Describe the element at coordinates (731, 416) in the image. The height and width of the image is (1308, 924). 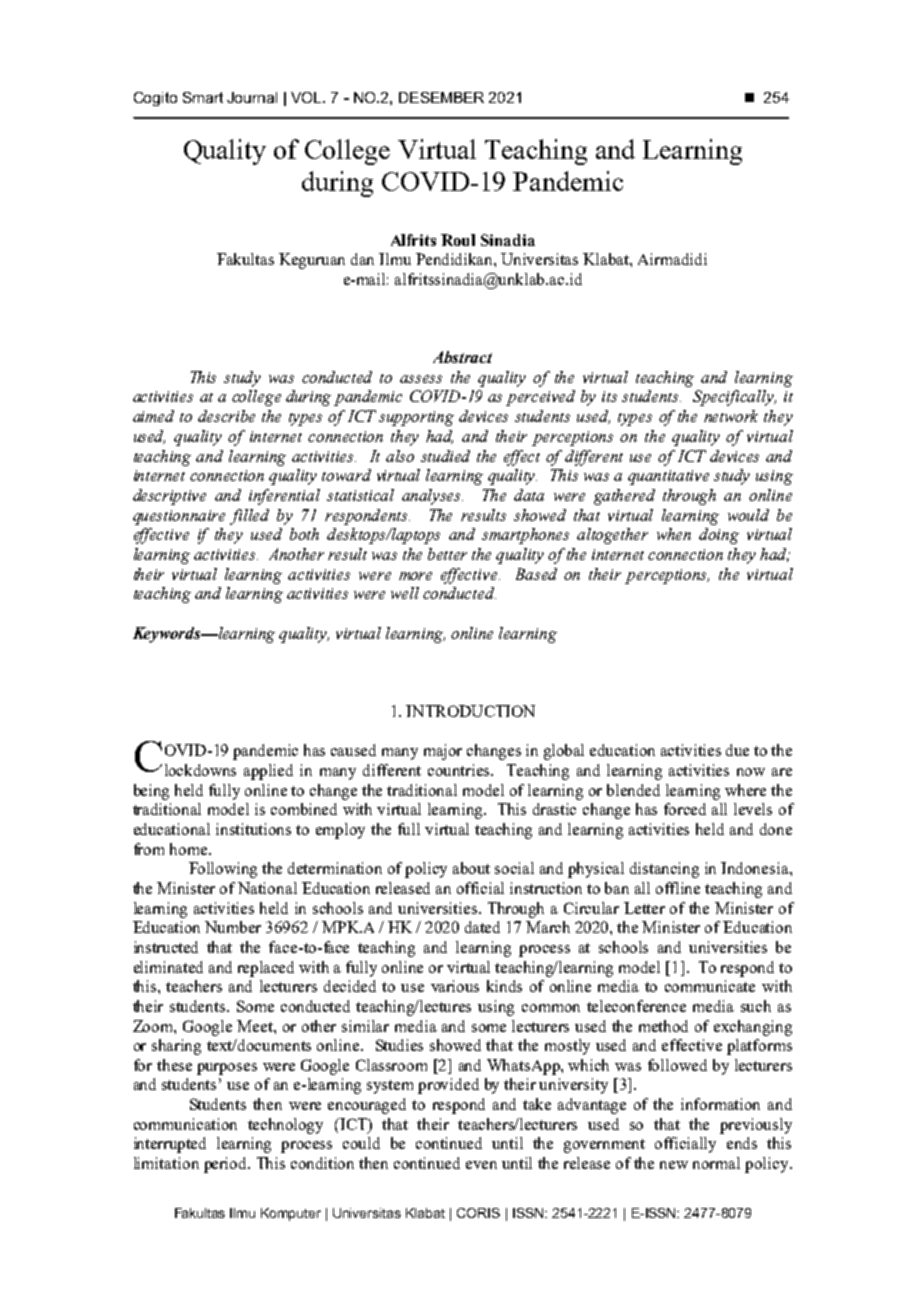
I see `network` at that location.
